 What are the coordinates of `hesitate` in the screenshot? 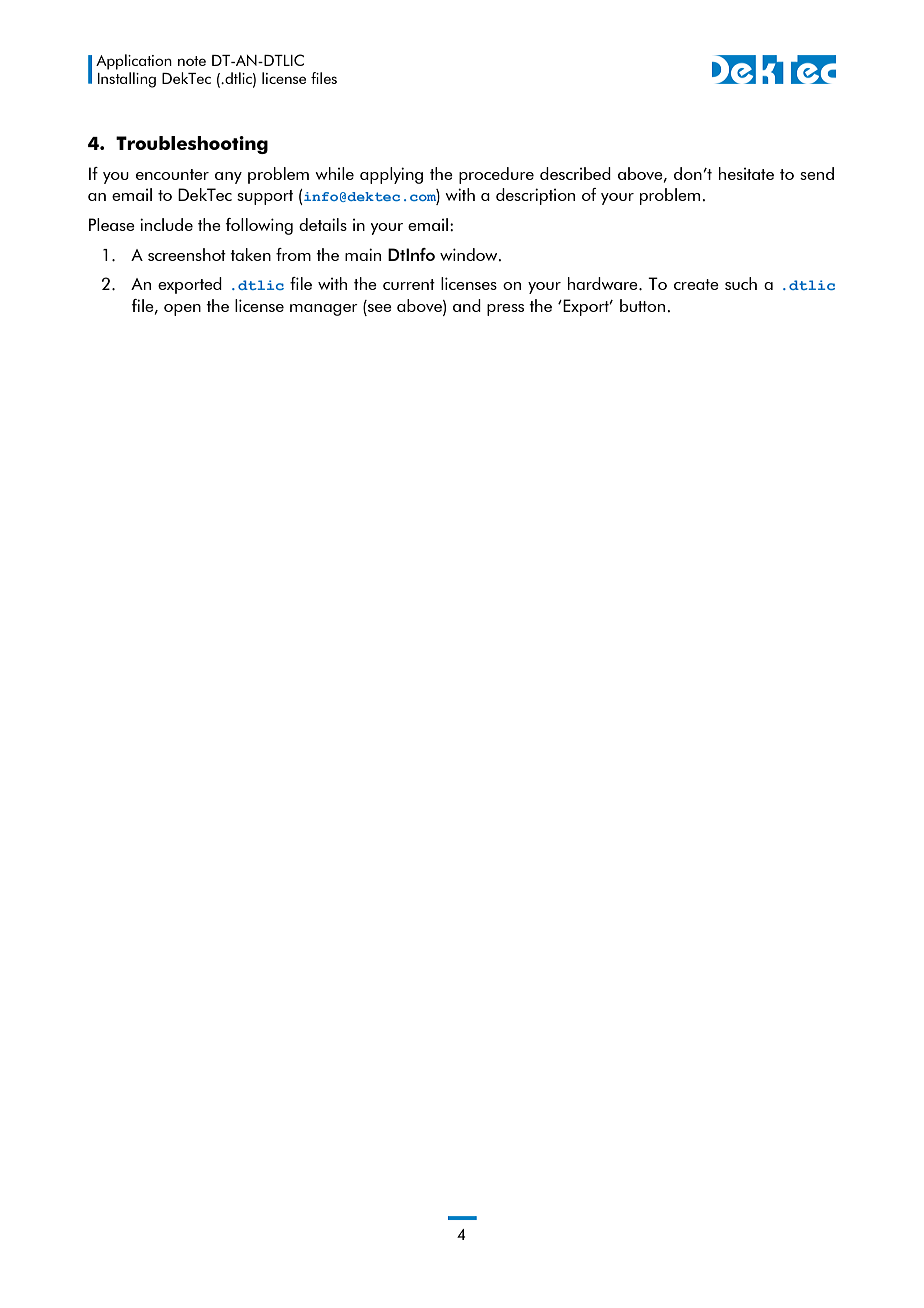 It's located at (746, 173).
